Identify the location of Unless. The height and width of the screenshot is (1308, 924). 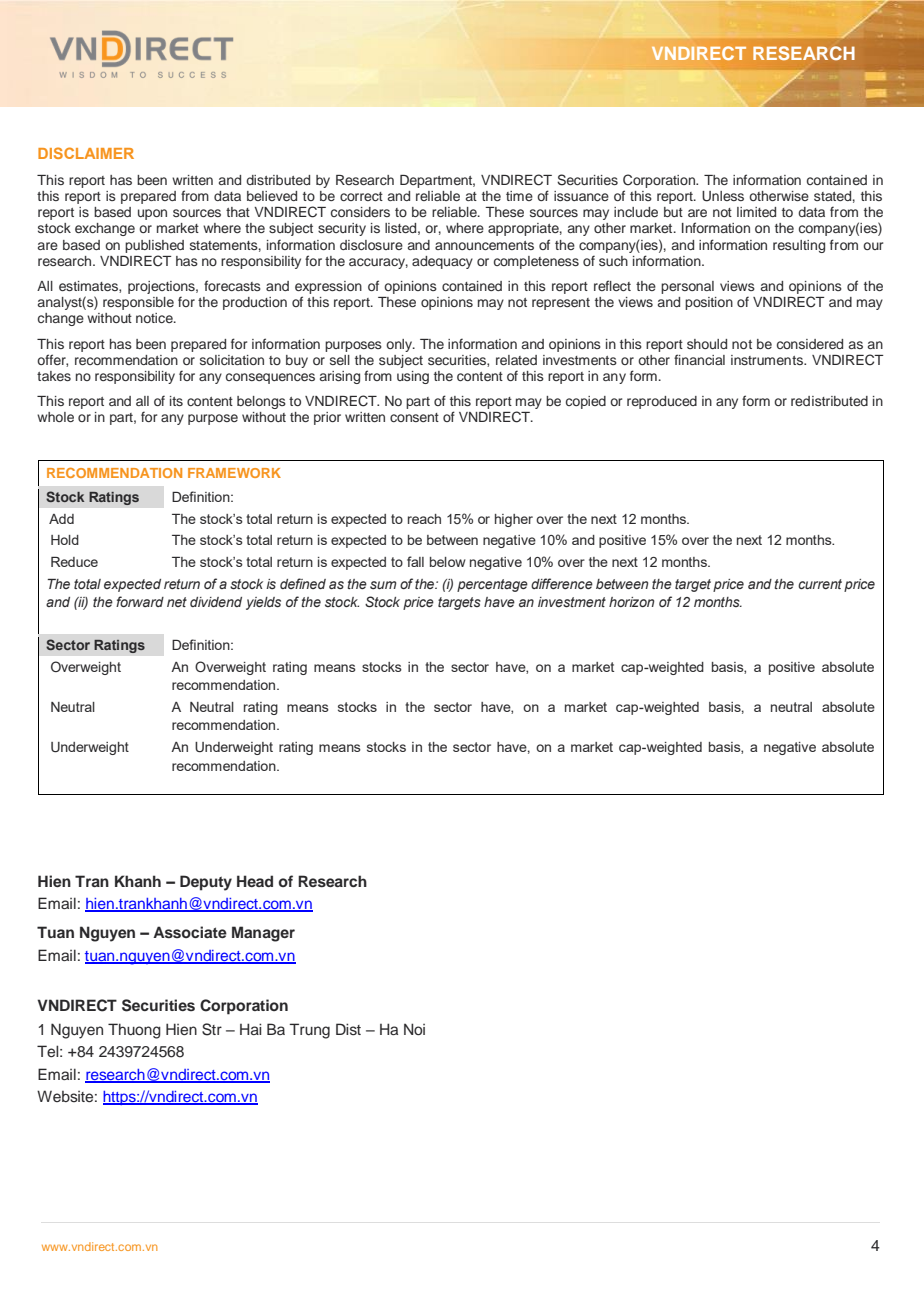
(723, 196).
